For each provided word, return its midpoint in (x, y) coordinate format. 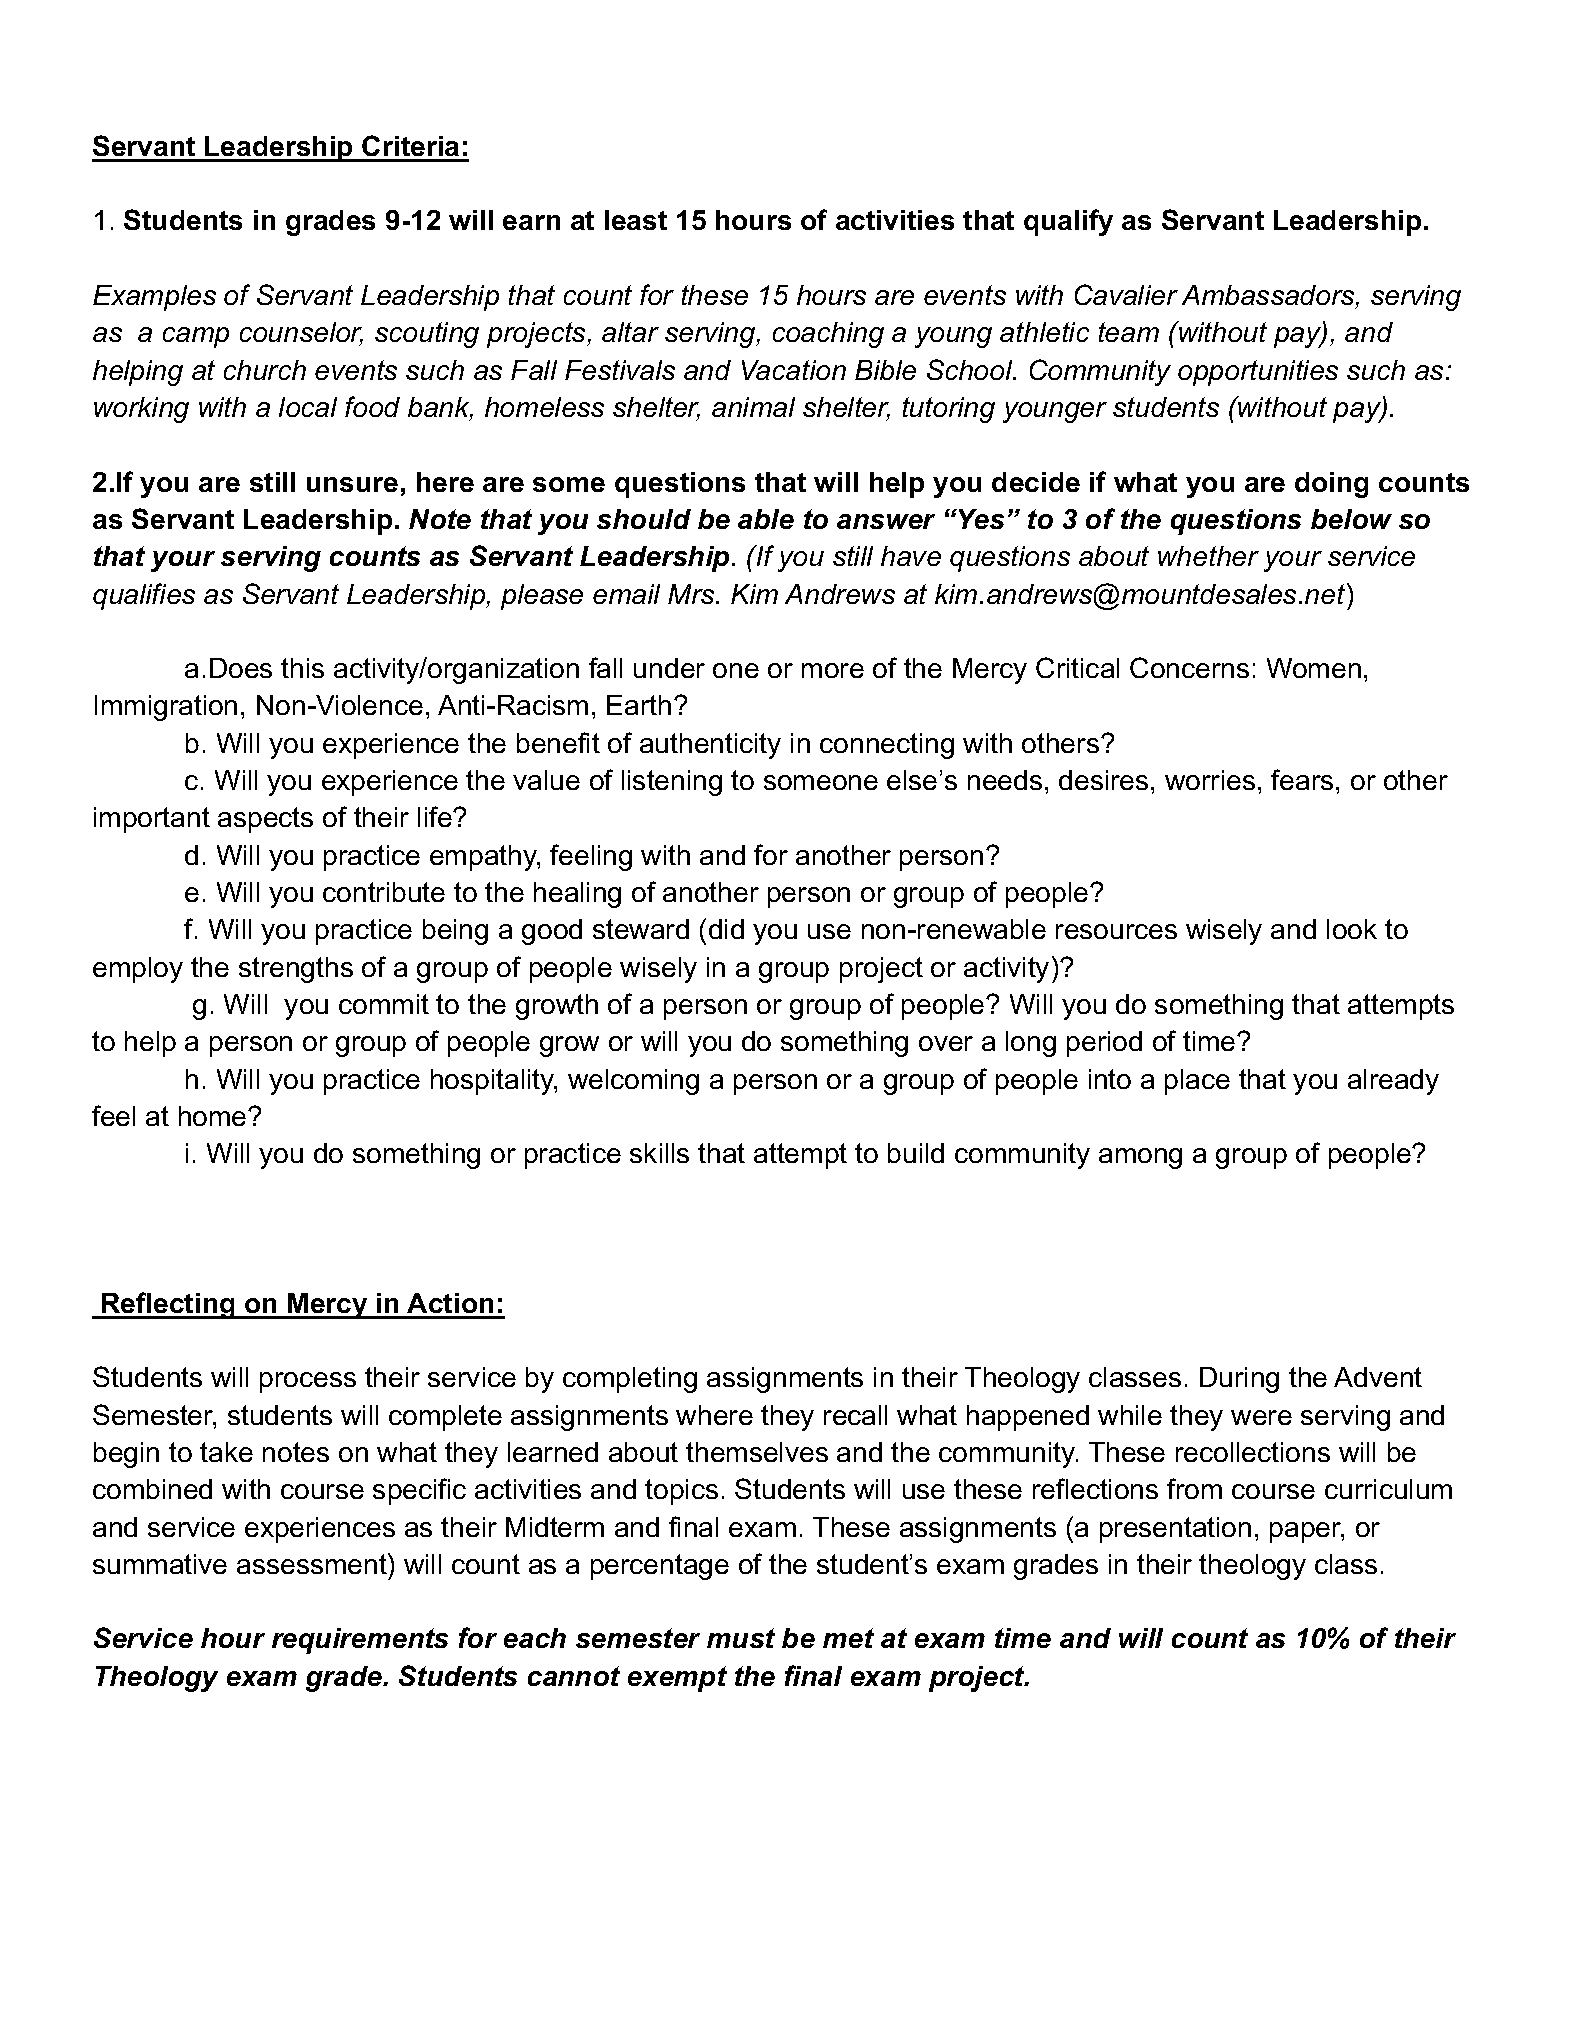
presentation (1175, 1530)
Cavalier (1126, 294)
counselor (301, 334)
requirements (360, 1641)
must (741, 1638)
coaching (828, 335)
